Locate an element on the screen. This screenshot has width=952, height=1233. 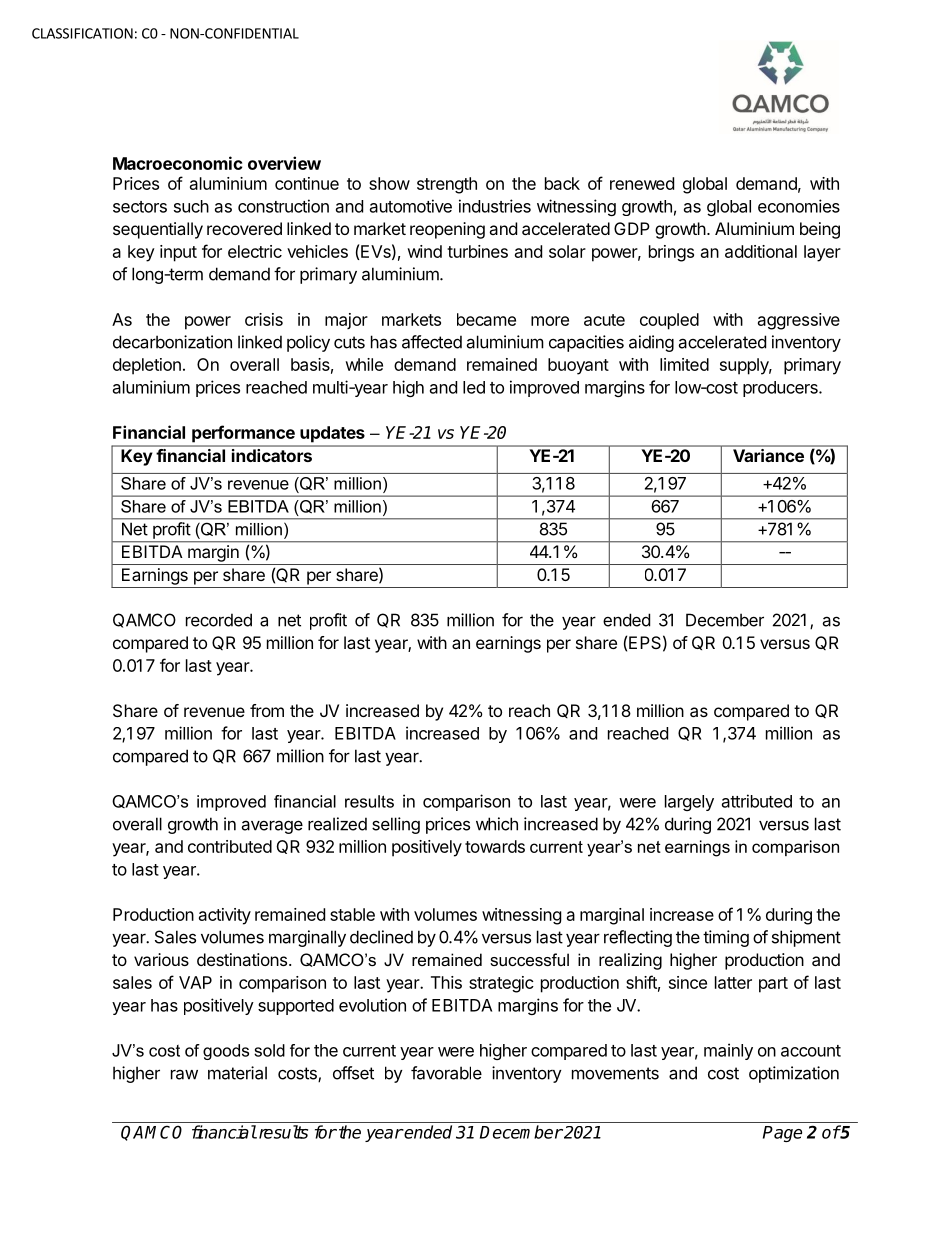
from is located at coordinates (267, 710).
